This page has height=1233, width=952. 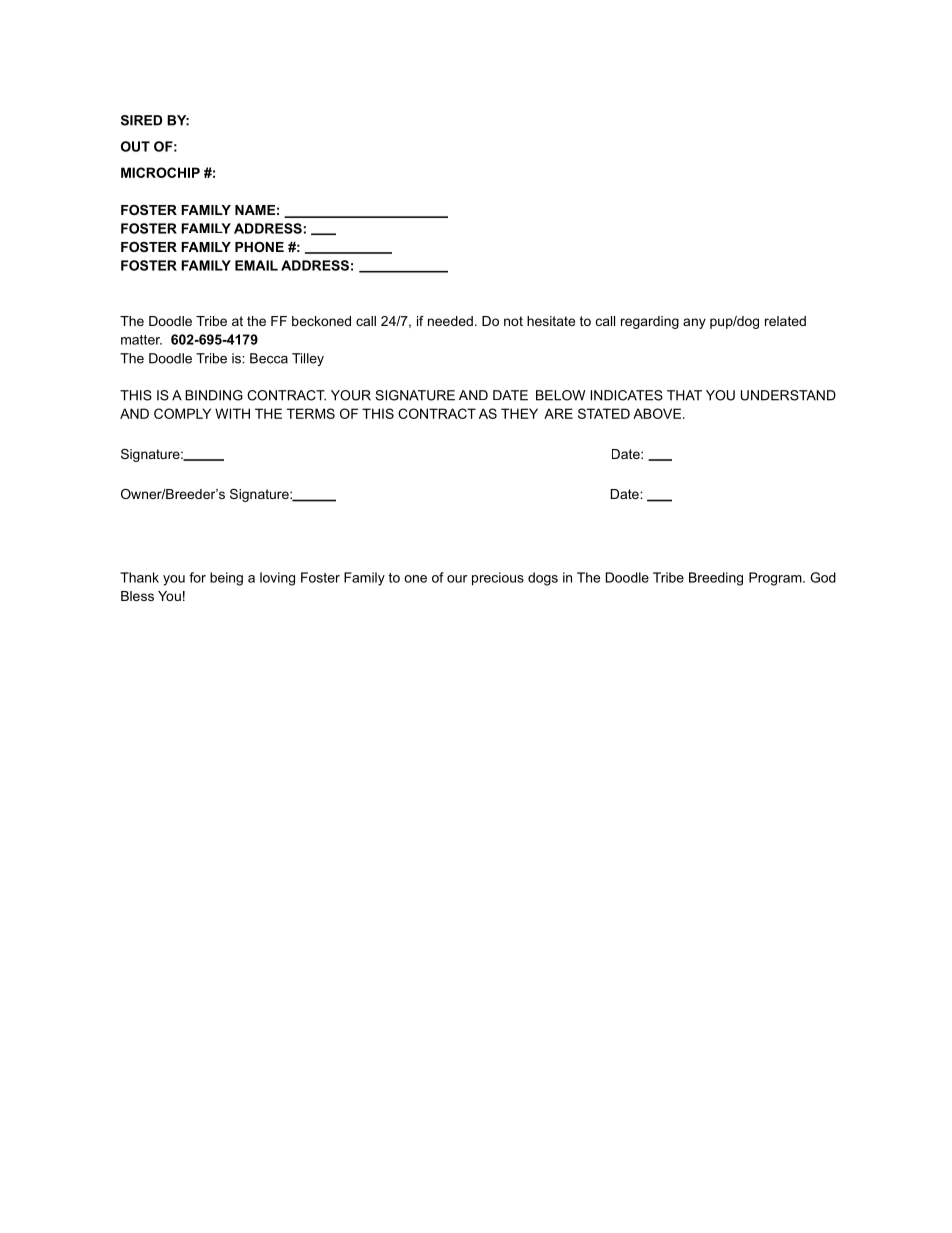 What do you see at coordinates (498, 579) in the page?
I see `precious` at bounding box center [498, 579].
